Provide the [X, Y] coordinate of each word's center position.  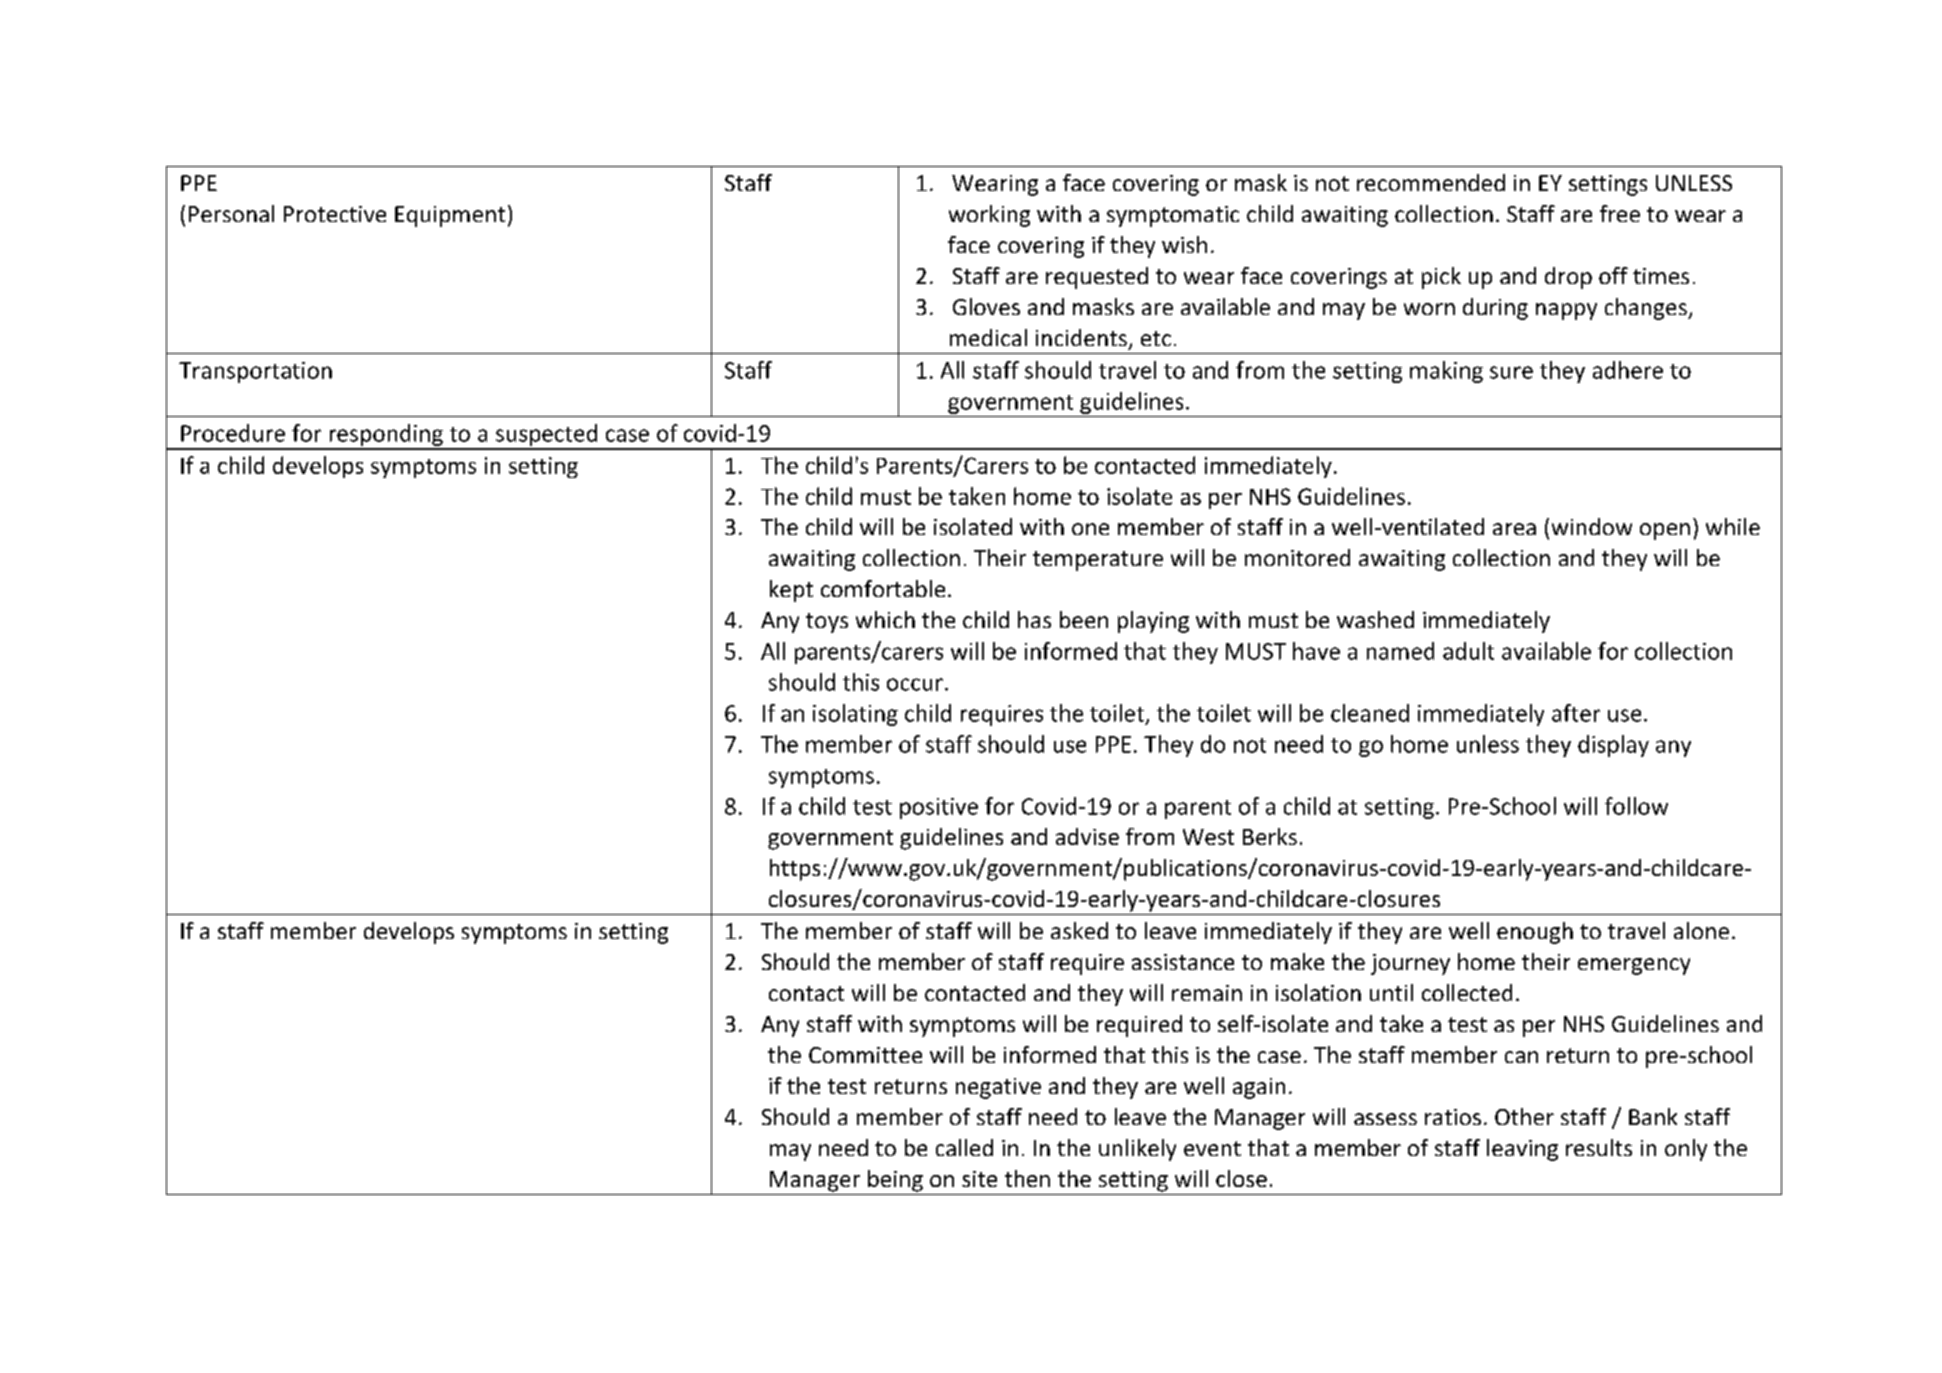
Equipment [450, 216]
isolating [855, 715]
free [1620, 213]
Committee [865, 1055]
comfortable [883, 588]
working [989, 216]
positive [939, 808]
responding [386, 436]
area [1514, 529]
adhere [1628, 370]
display [1613, 746]
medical [988, 337]
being [895, 1181]
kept [791, 591]
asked [1079, 930]
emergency [1634, 966]
